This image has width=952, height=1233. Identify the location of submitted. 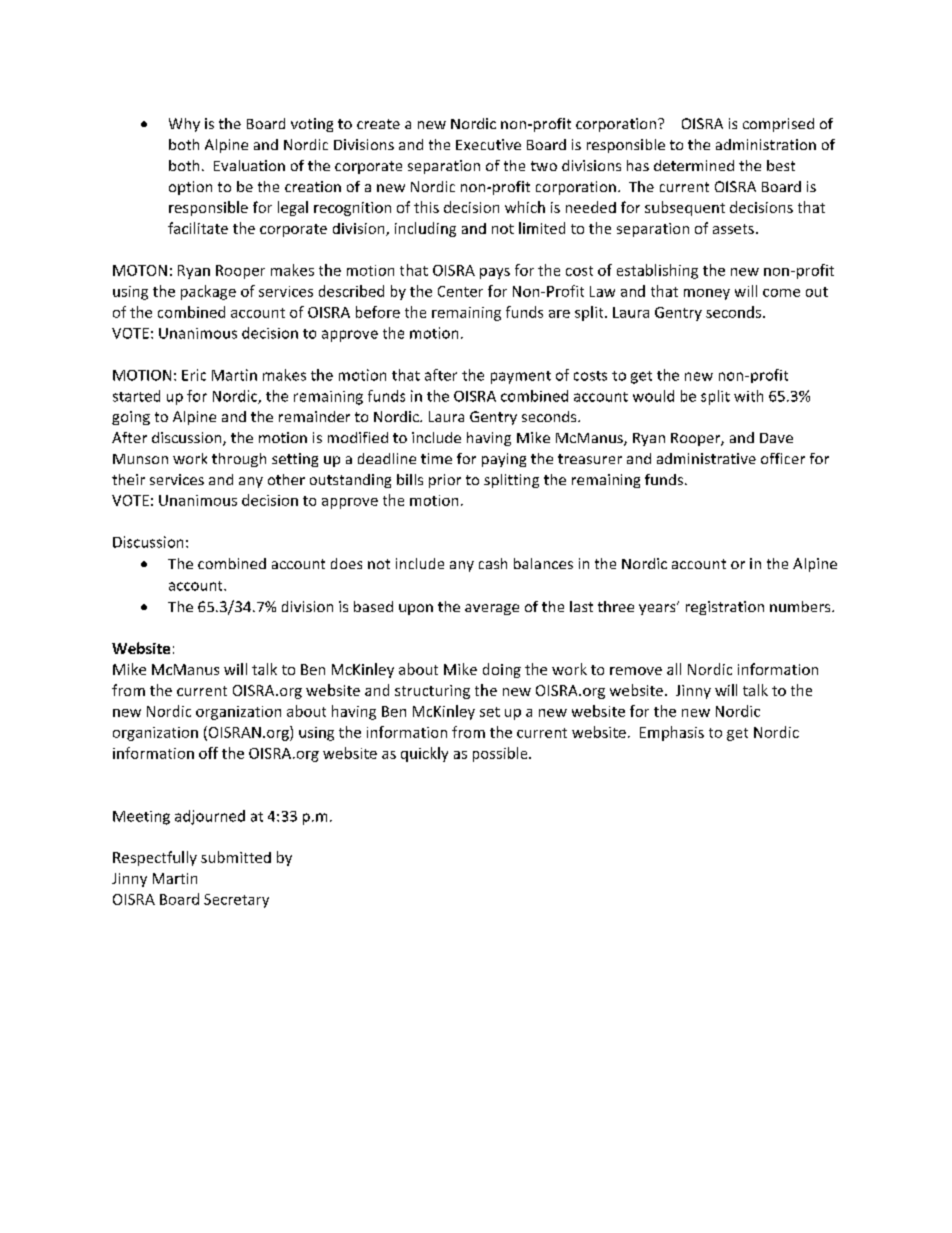
(236, 857).
